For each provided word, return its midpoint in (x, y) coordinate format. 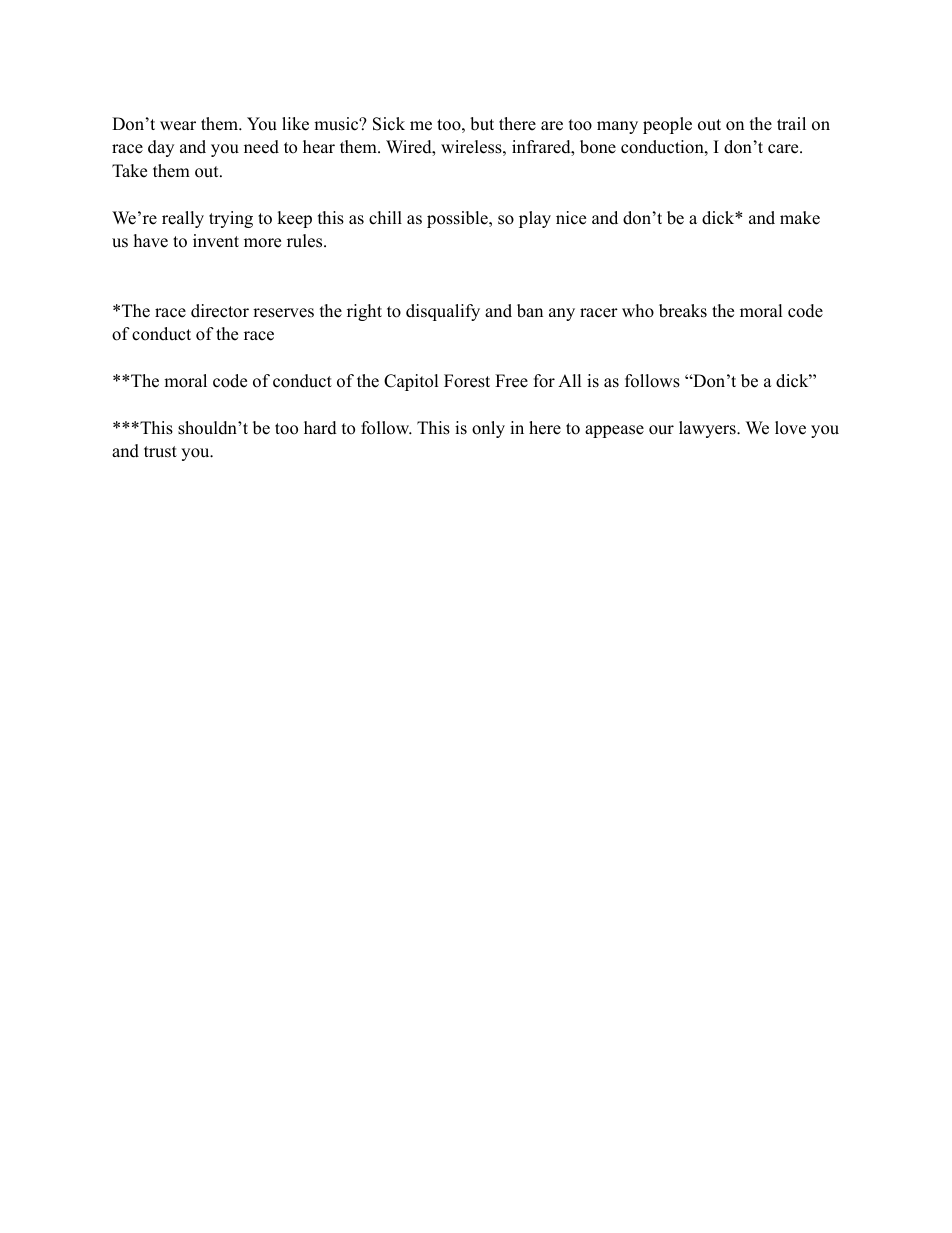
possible (458, 219)
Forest (467, 381)
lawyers (708, 429)
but (482, 124)
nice (571, 218)
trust (160, 452)
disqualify (443, 312)
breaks (683, 311)
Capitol (411, 382)
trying (231, 219)
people (667, 125)
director (220, 311)
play (535, 219)
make (800, 218)
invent (216, 241)
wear (178, 126)
